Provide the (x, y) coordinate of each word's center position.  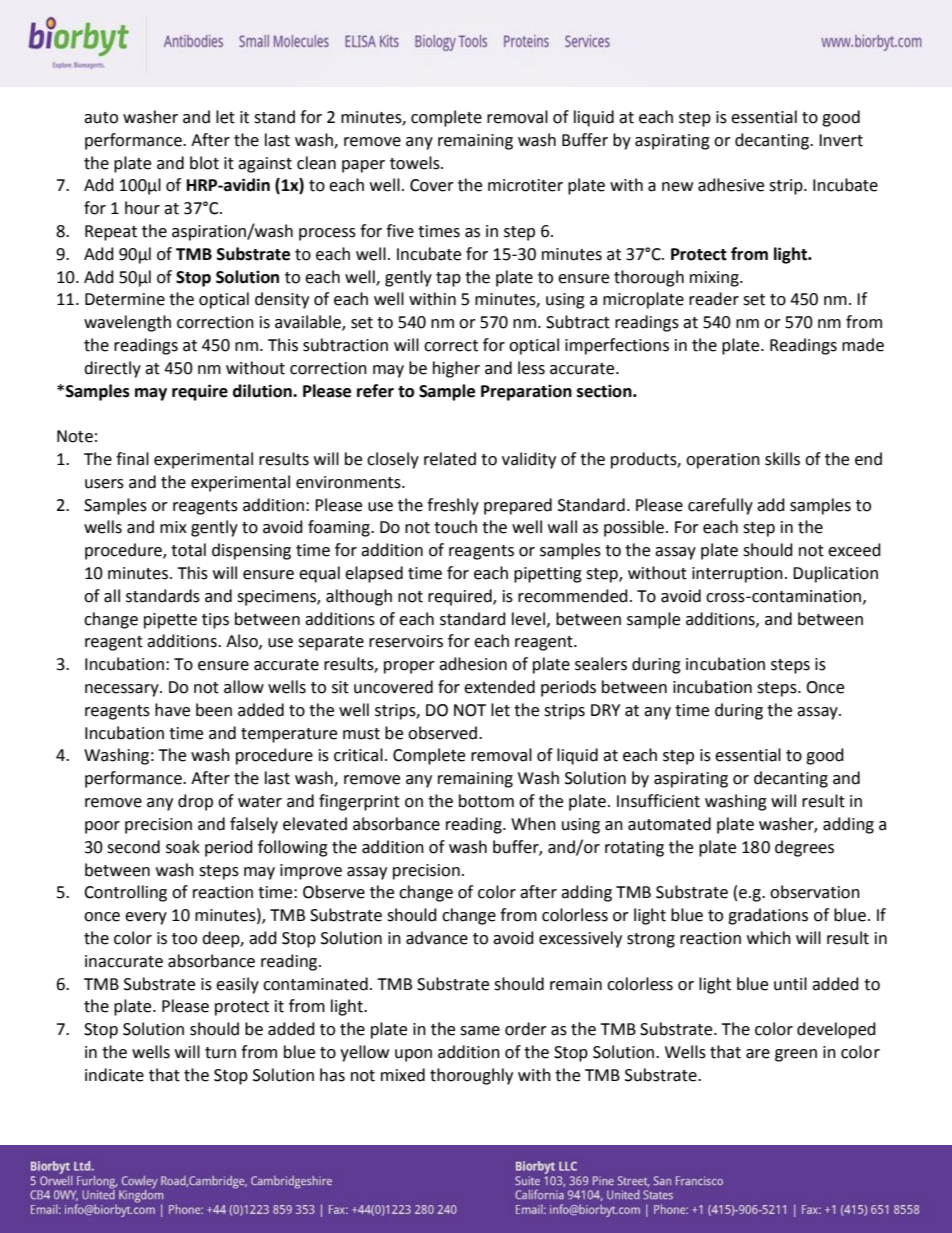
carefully (720, 506)
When (533, 824)
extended (499, 687)
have (172, 710)
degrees (804, 848)
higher (456, 369)
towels (416, 163)
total (188, 550)
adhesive (731, 185)
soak (183, 847)
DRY (605, 710)
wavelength (127, 323)
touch (455, 527)
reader (714, 299)
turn (220, 1053)
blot (204, 163)
